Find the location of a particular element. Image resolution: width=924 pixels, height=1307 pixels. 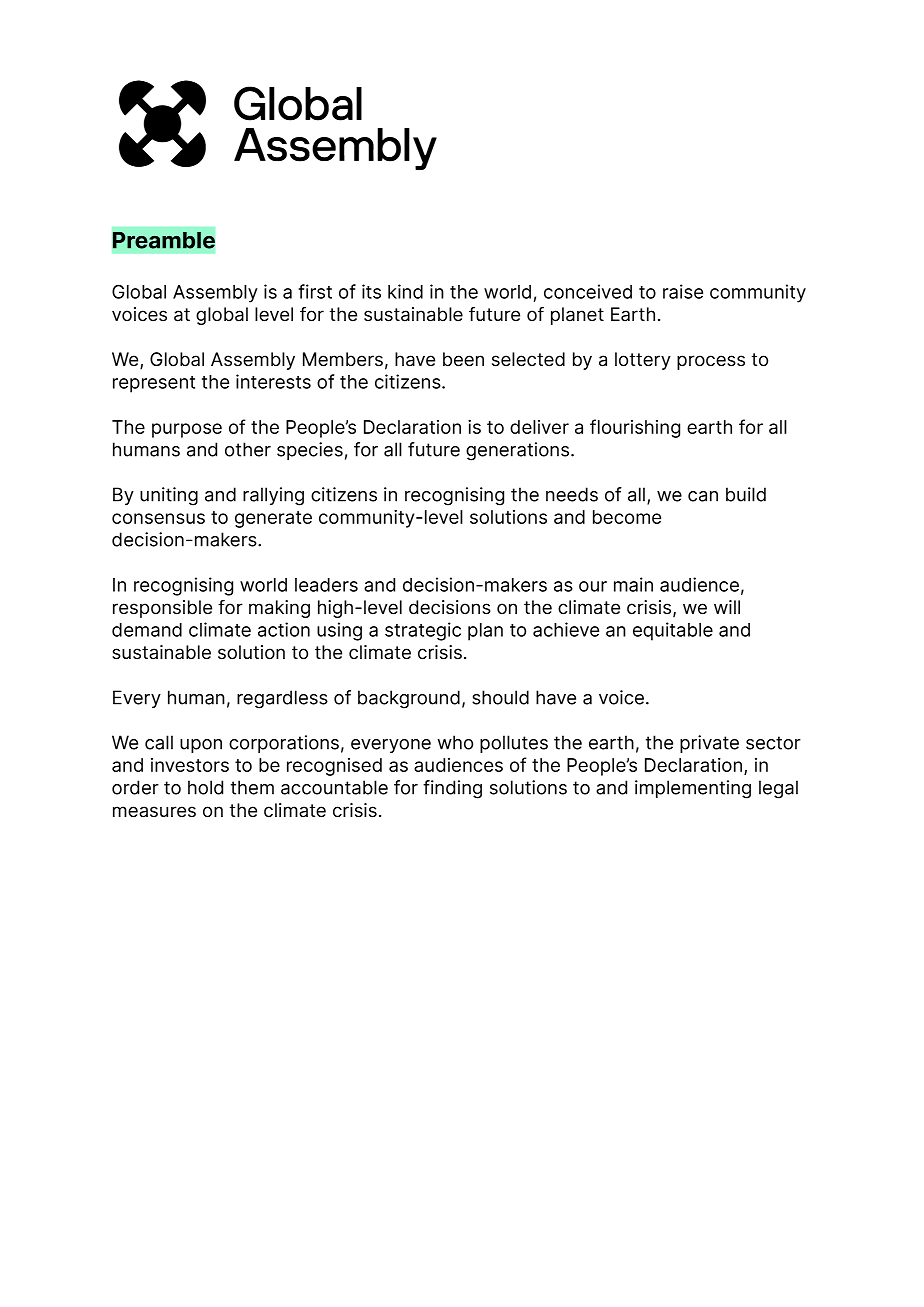

first is located at coordinates (315, 291).
